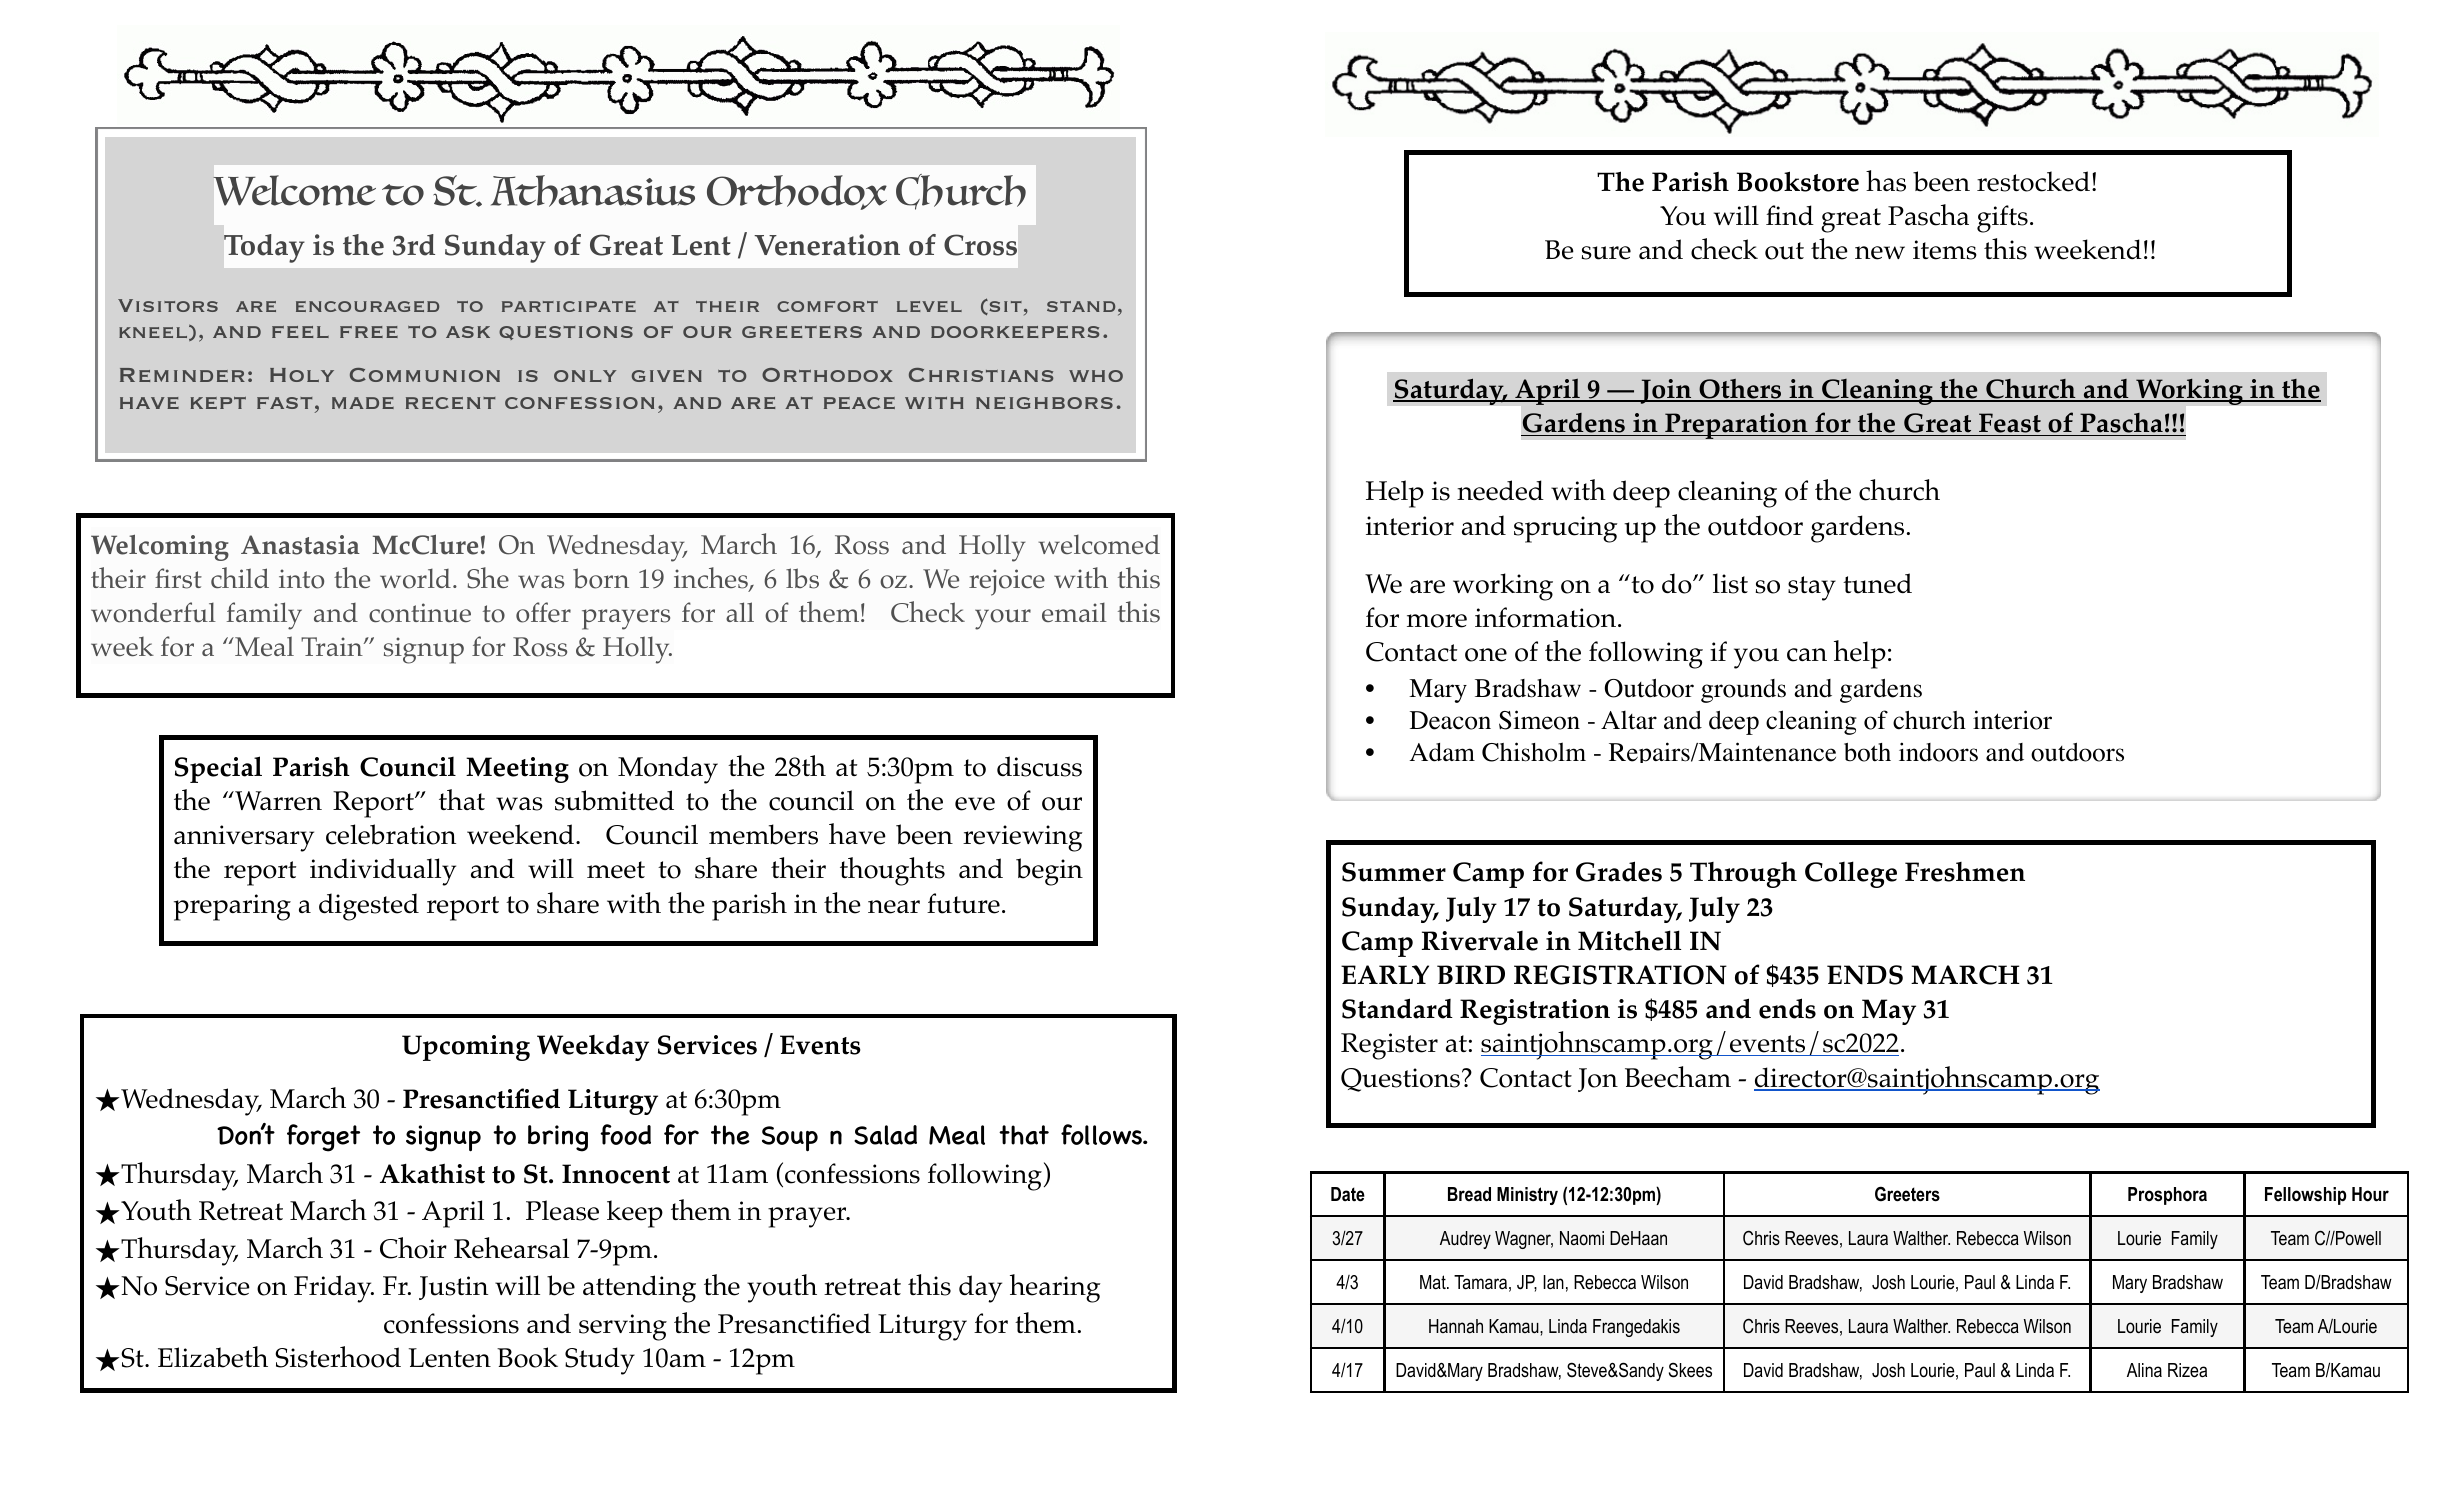 The image size is (2463, 1495). What do you see at coordinates (1500, 490) in the screenshot?
I see `needed` at bounding box center [1500, 490].
